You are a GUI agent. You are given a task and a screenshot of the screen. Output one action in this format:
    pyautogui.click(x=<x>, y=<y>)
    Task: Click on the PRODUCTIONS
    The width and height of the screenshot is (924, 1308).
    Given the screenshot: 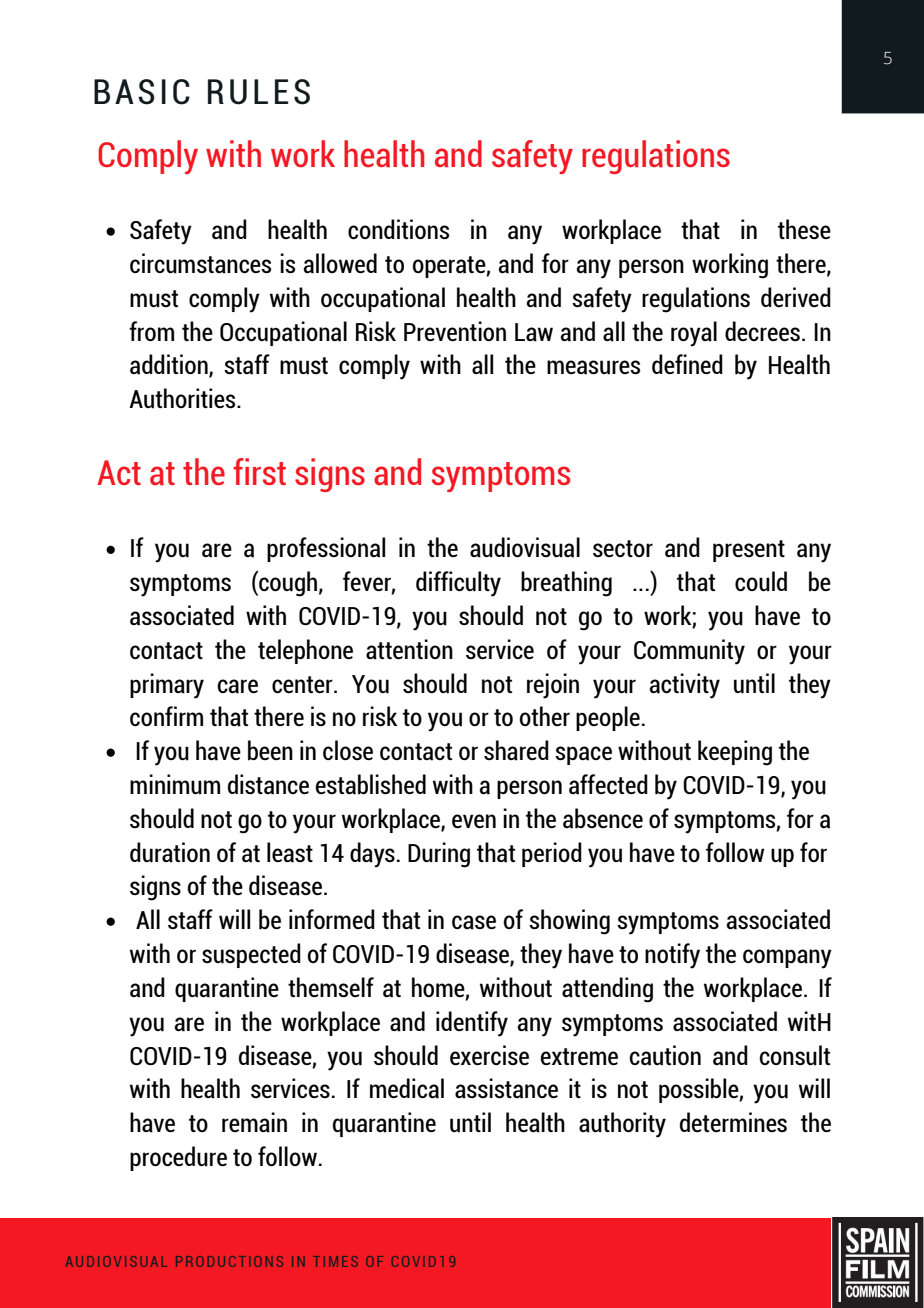 What is the action you would take?
    pyautogui.click(x=229, y=1261)
